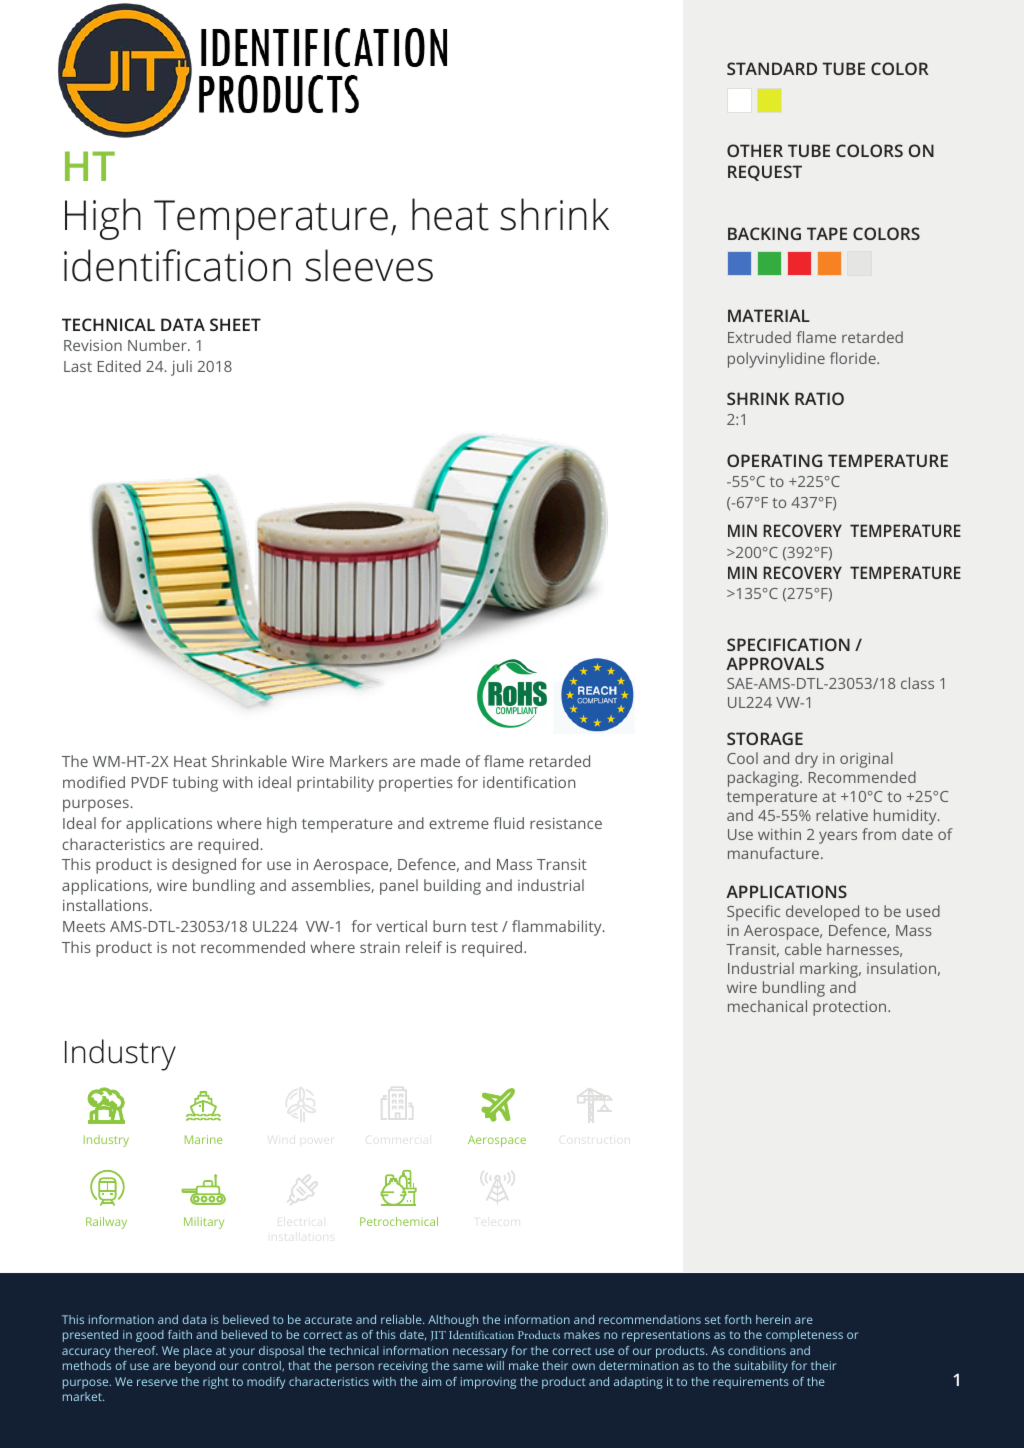 The image size is (1024, 1448). What do you see at coordinates (495, 1365) in the screenshot?
I see `will` at bounding box center [495, 1365].
